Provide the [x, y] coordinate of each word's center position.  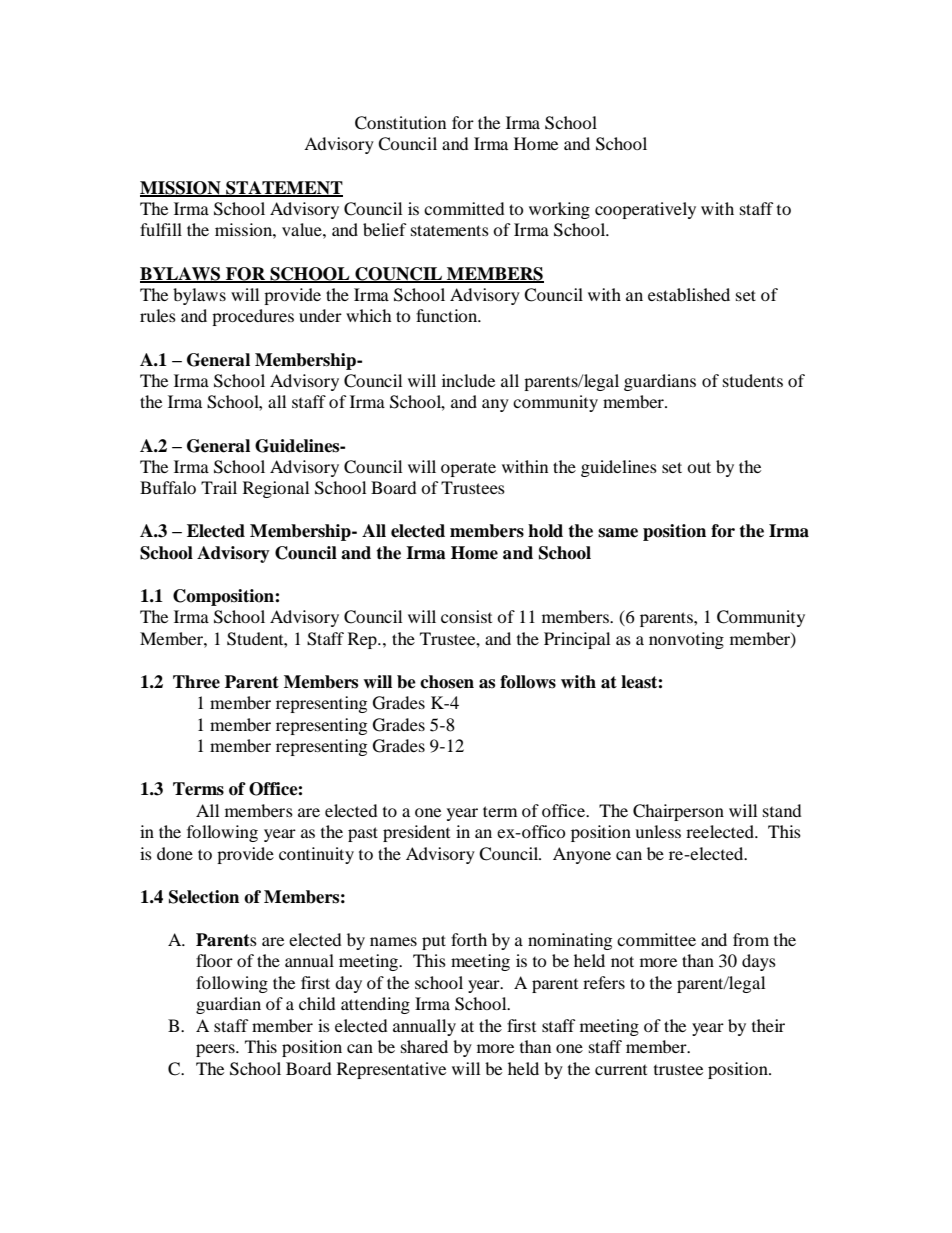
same [618, 533]
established [689, 294]
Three [196, 682]
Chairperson [678, 812]
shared [424, 1046]
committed [464, 208]
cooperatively [645, 210]
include [468, 380]
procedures [253, 317]
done [175, 853]
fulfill [161, 229]
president [416, 833]
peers [216, 1050]
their [768, 1025]
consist [466, 616]
